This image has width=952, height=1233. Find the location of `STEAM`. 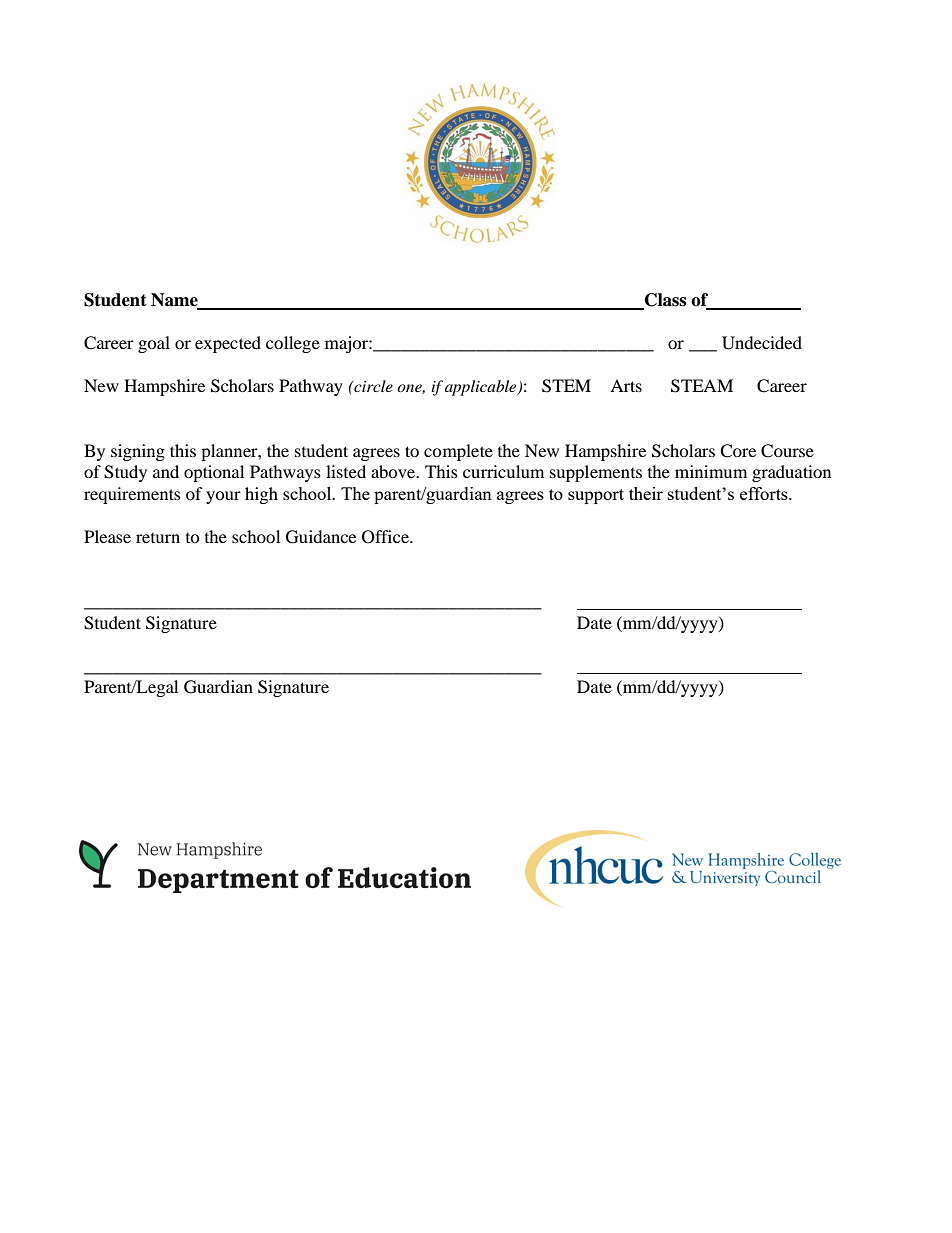

STEAM is located at coordinates (702, 386).
